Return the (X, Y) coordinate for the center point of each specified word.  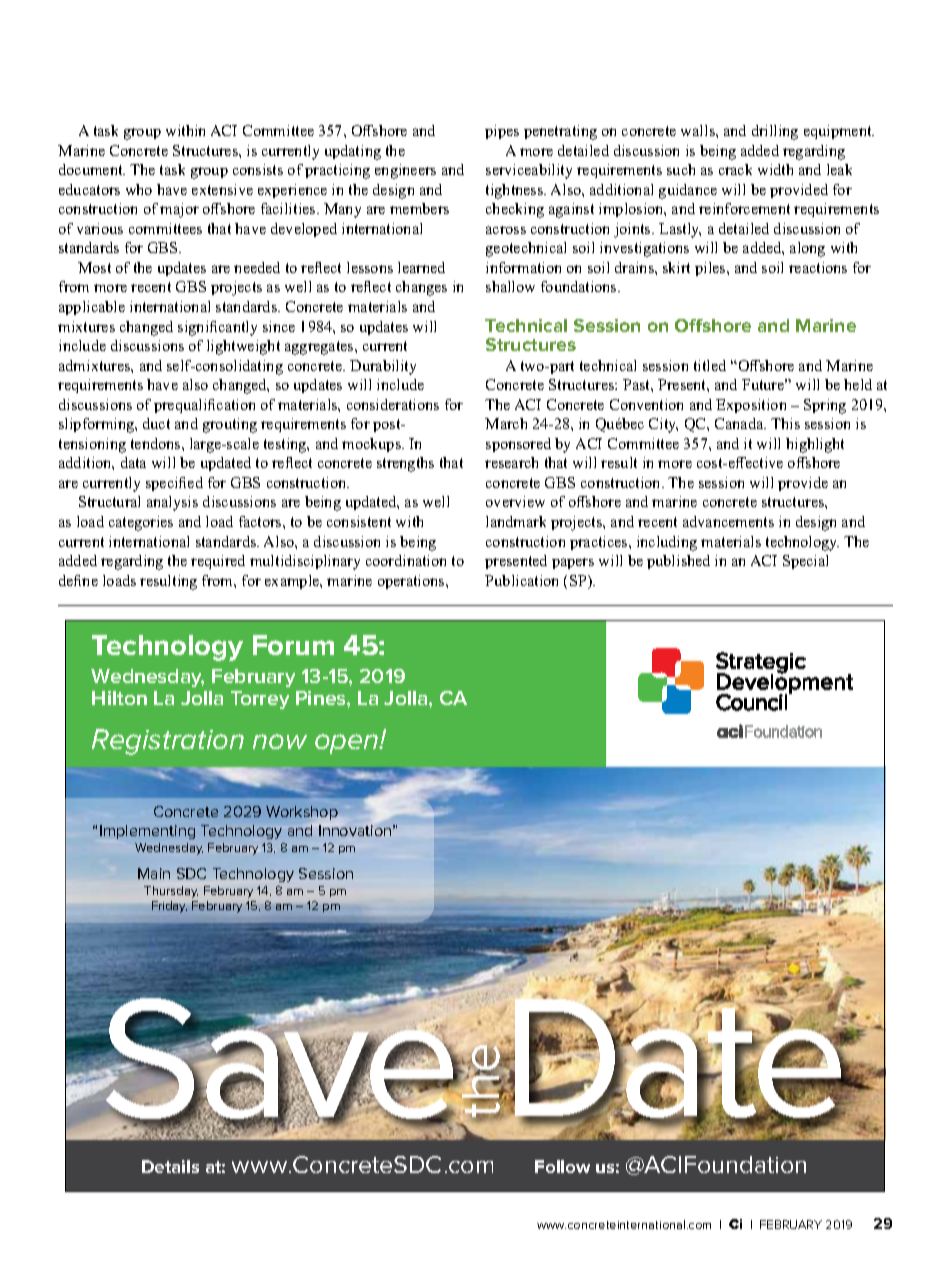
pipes (502, 132)
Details (170, 1166)
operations (412, 582)
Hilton (119, 698)
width (775, 169)
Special (805, 562)
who (139, 189)
